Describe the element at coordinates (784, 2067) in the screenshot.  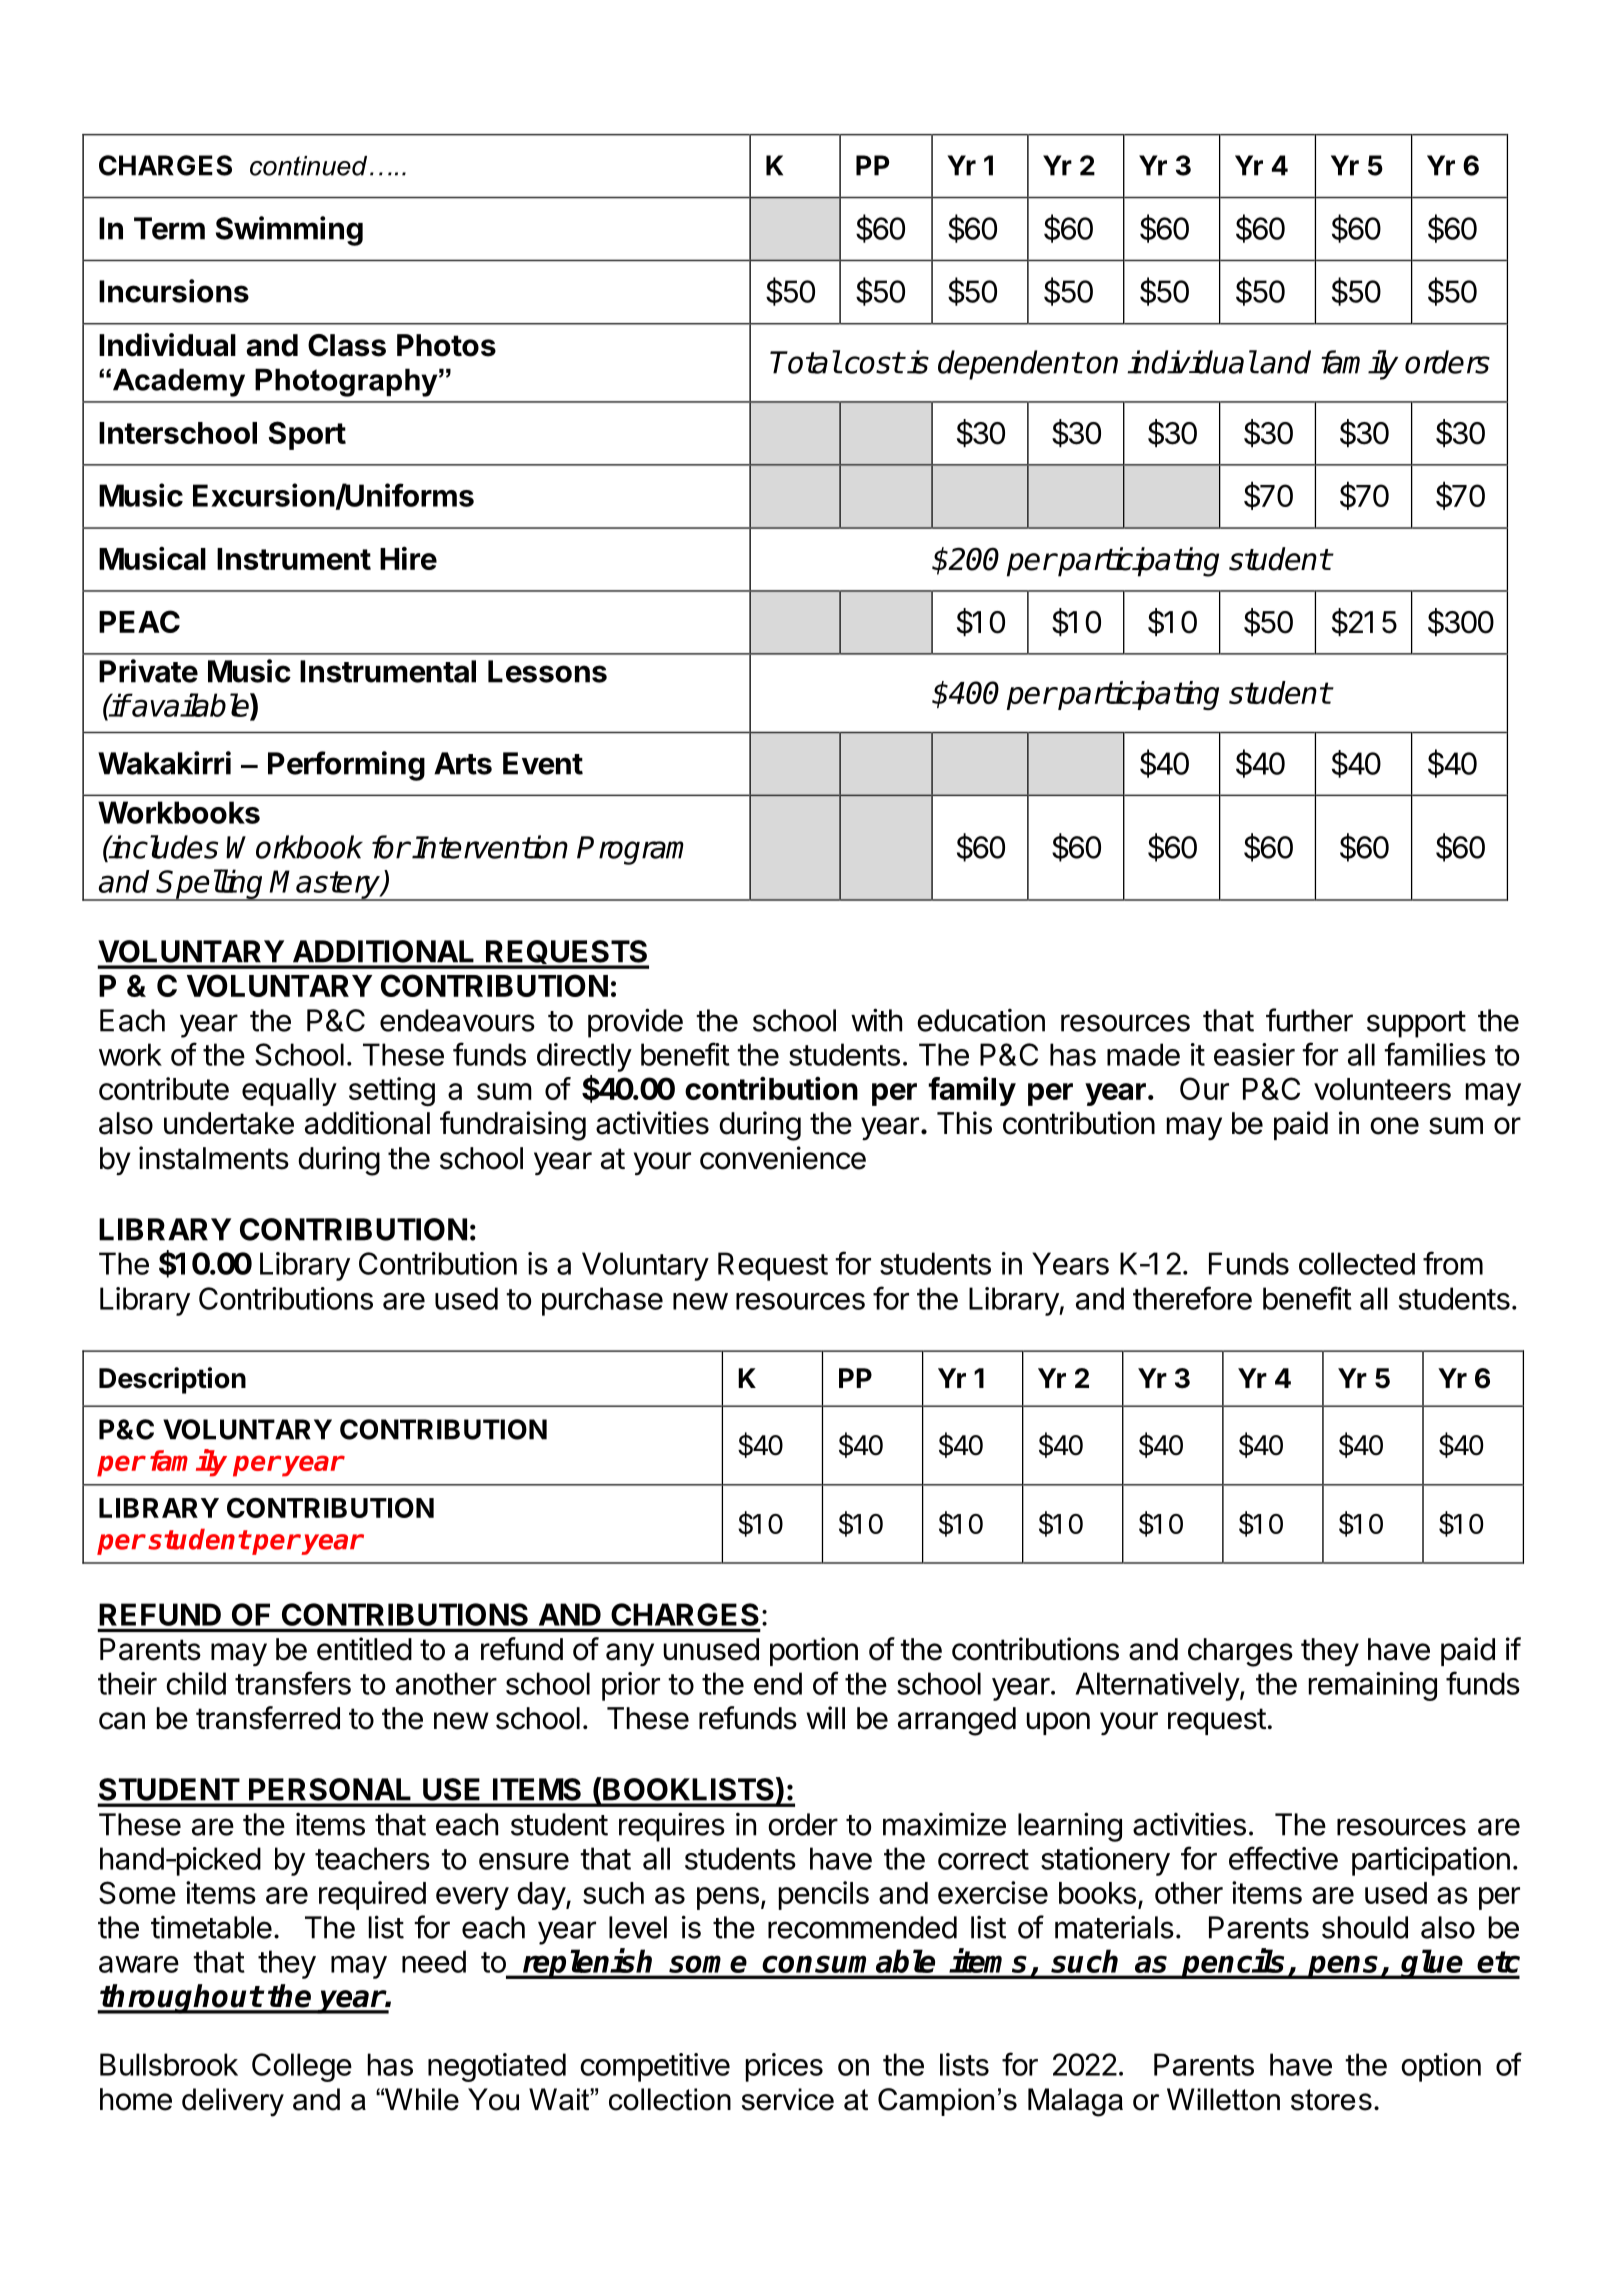
I see `prices` at that location.
